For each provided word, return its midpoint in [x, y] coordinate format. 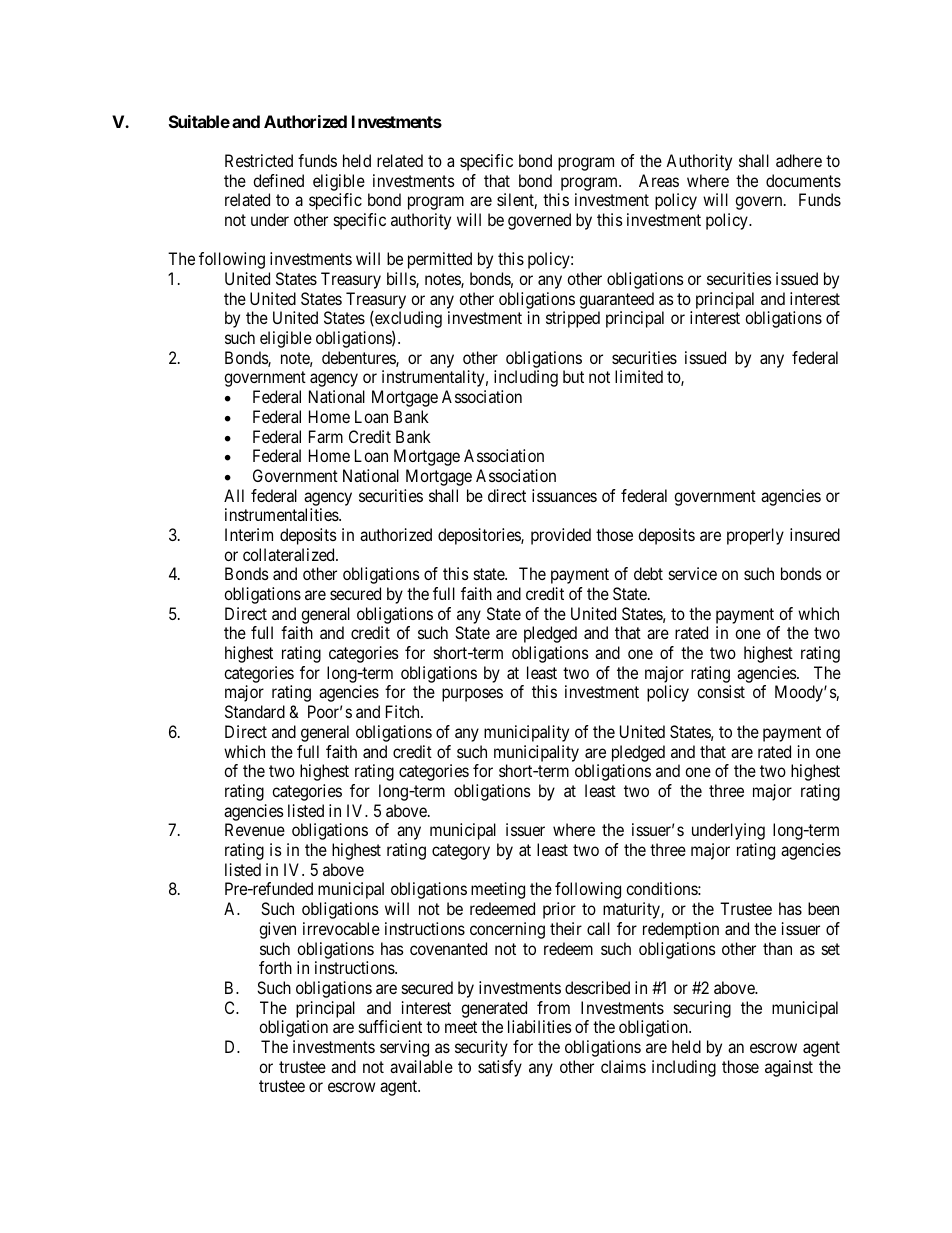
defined [278, 180]
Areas [659, 180]
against [789, 1068]
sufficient [390, 1026]
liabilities [540, 1026]
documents [803, 180]
